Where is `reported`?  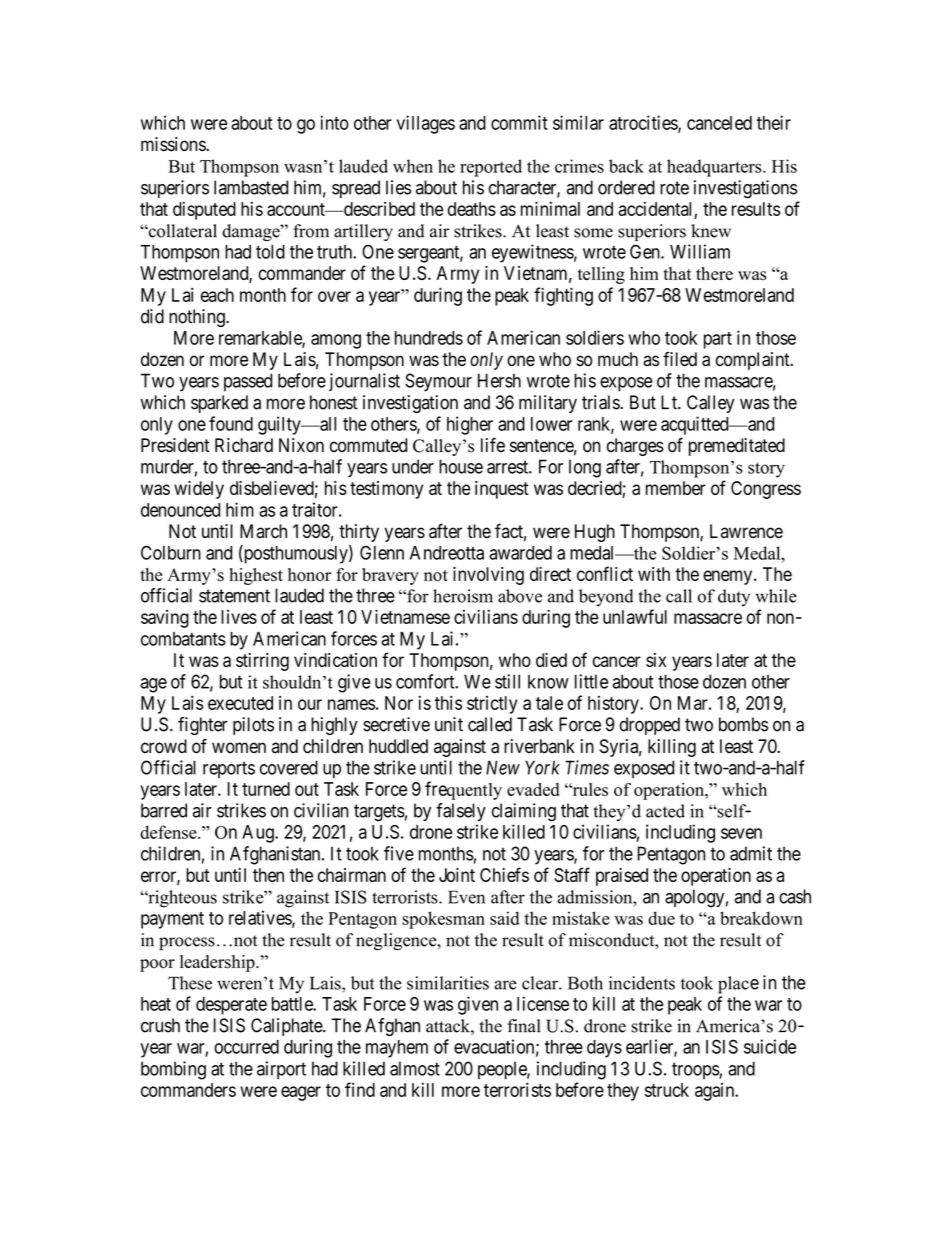 reported is located at coordinates (491, 168).
